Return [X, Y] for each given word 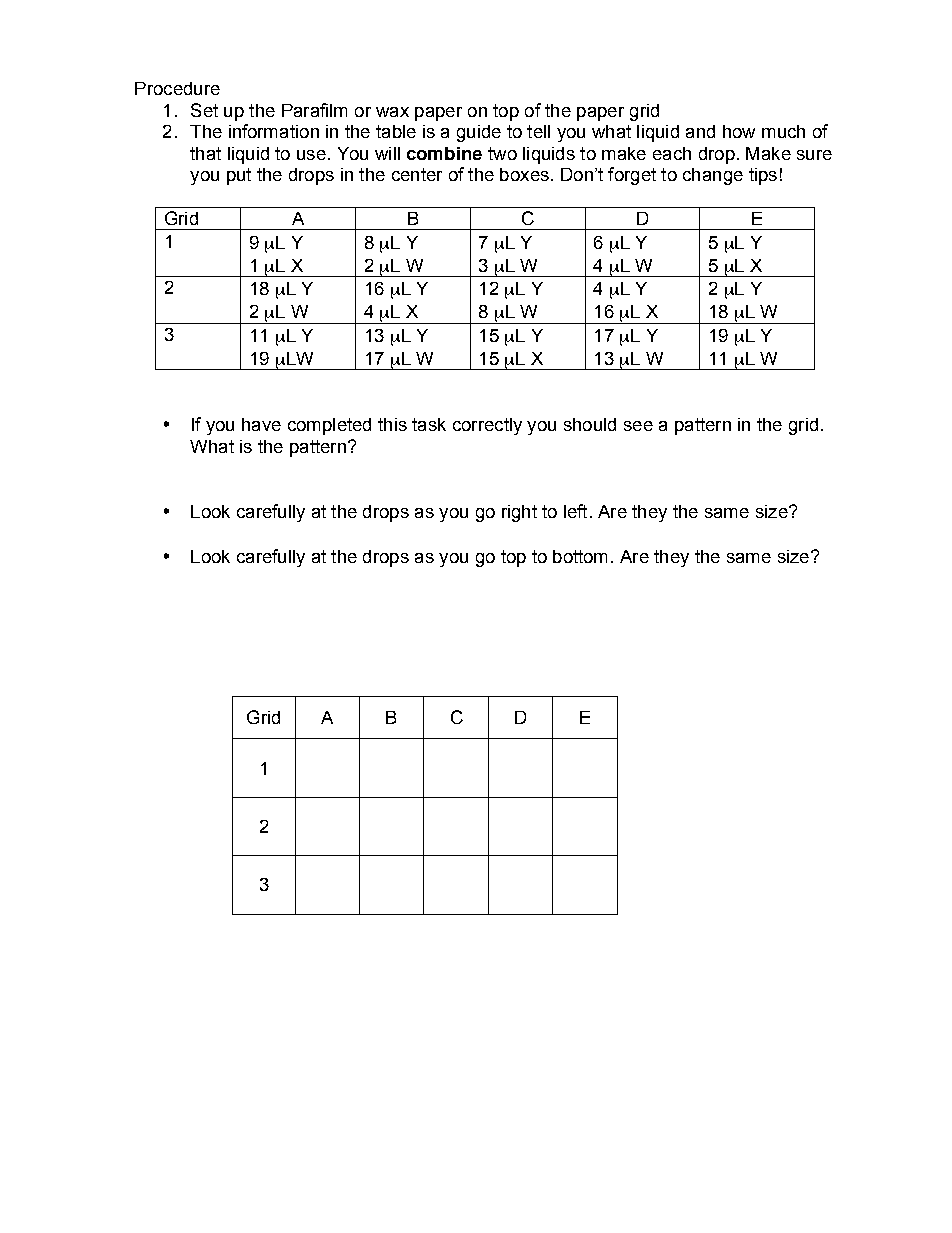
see [638, 426]
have [261, 424]
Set [204, 110]
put [239, 176]
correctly [487, 426]
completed [329, 426]
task [429, 424]
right [519, 513]
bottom [580, 556]
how [739, 131]
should [590, 424]
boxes [524, 174]
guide [479, 133]
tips [763, 176]
